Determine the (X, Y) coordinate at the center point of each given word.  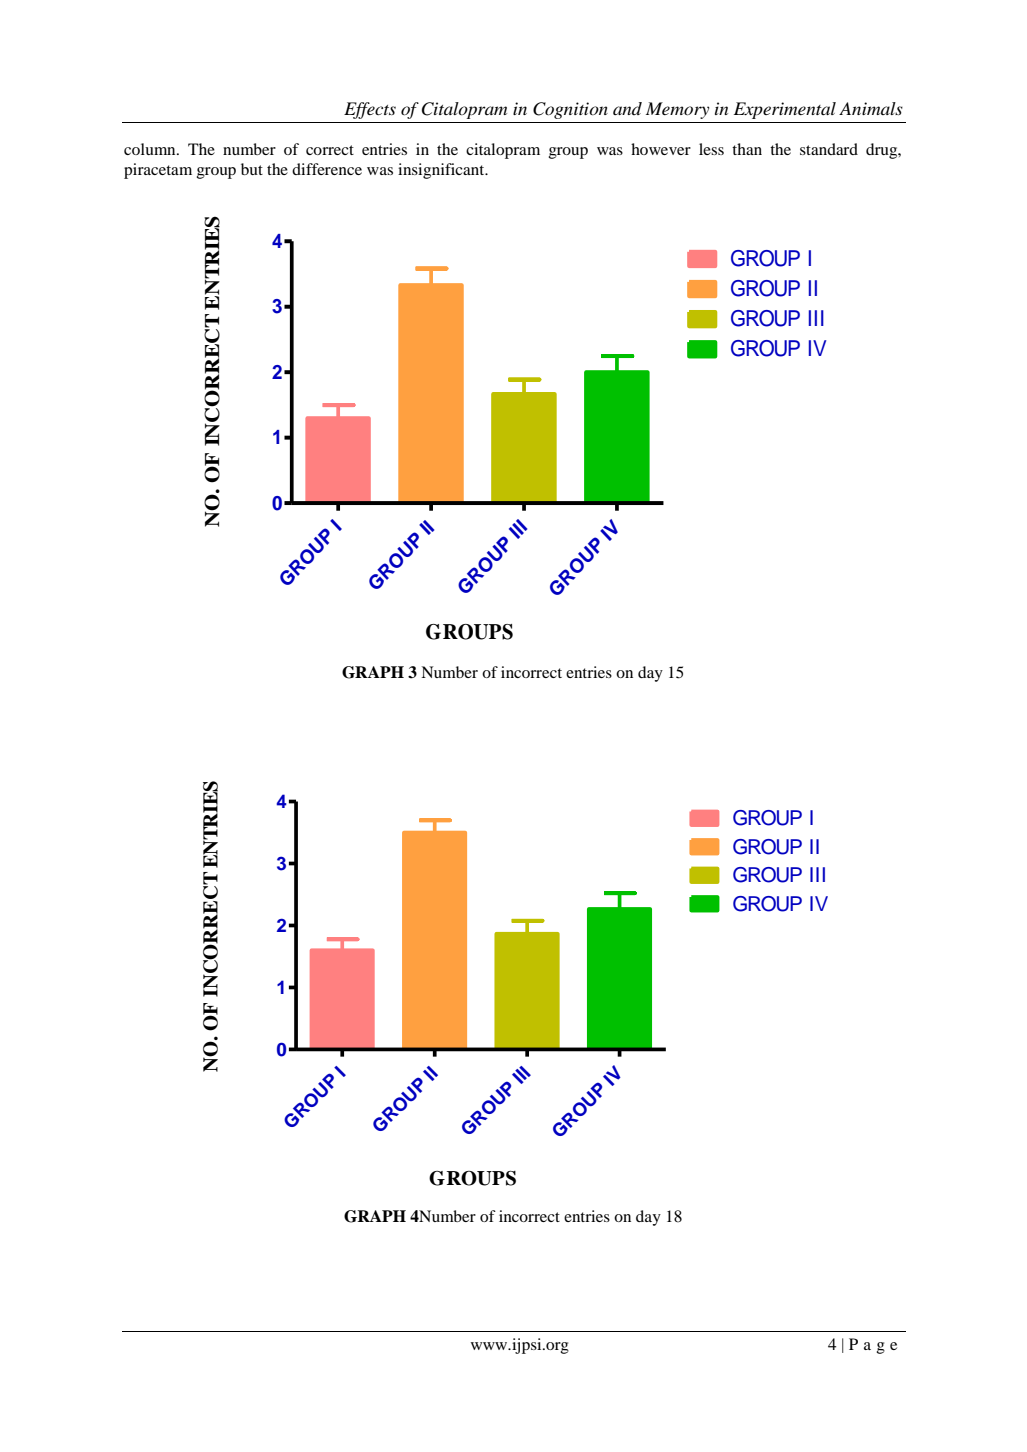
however (661, 149)
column (151, 149)
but (252, 169)
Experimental (785, 110)
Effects (370, 110)
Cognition (570, 110)
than (747, 149)
